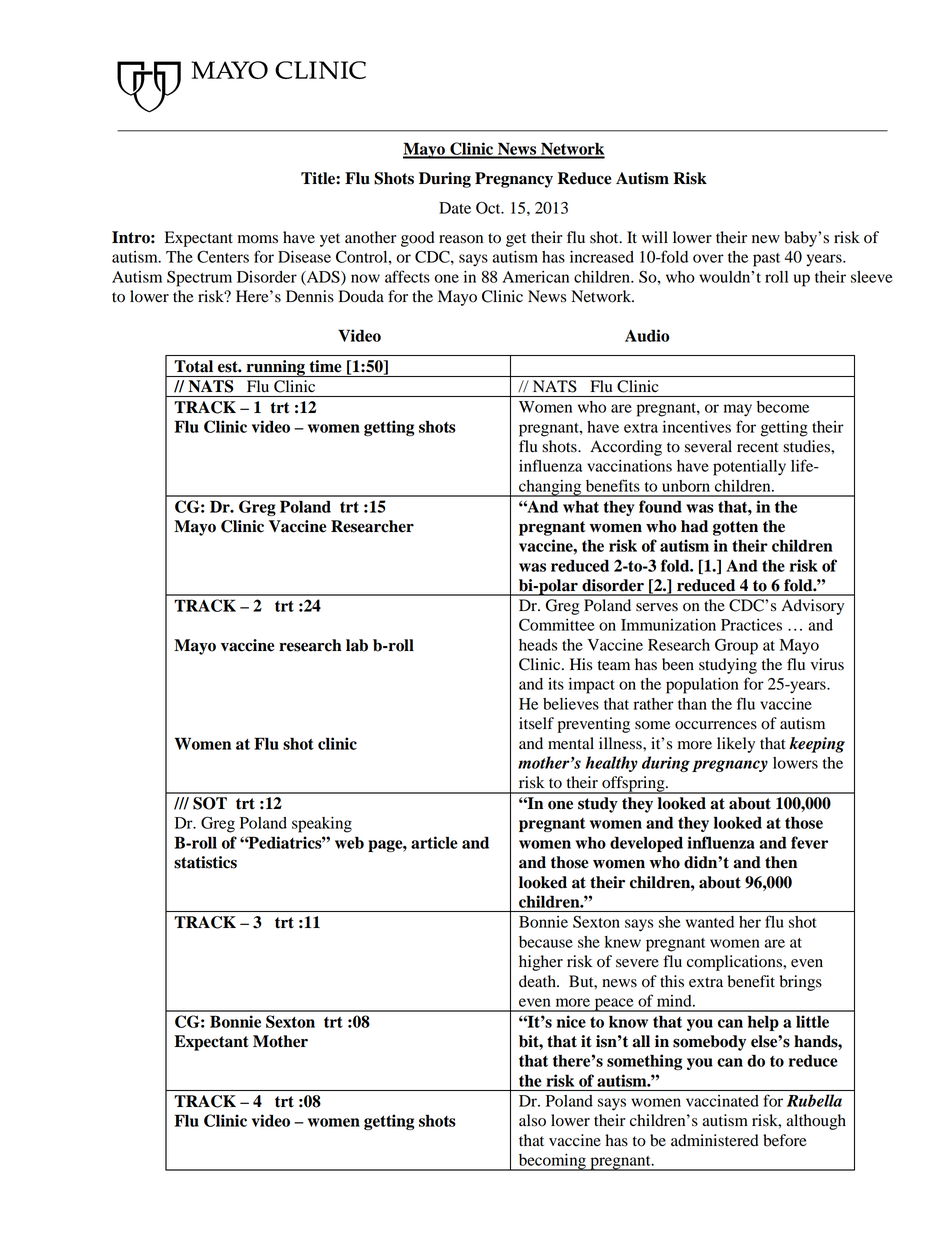 The image size is (952, 1233). What do you see at coordinates (807, 446) in the page?
I see `studies` at bounding box center [807, 446].
